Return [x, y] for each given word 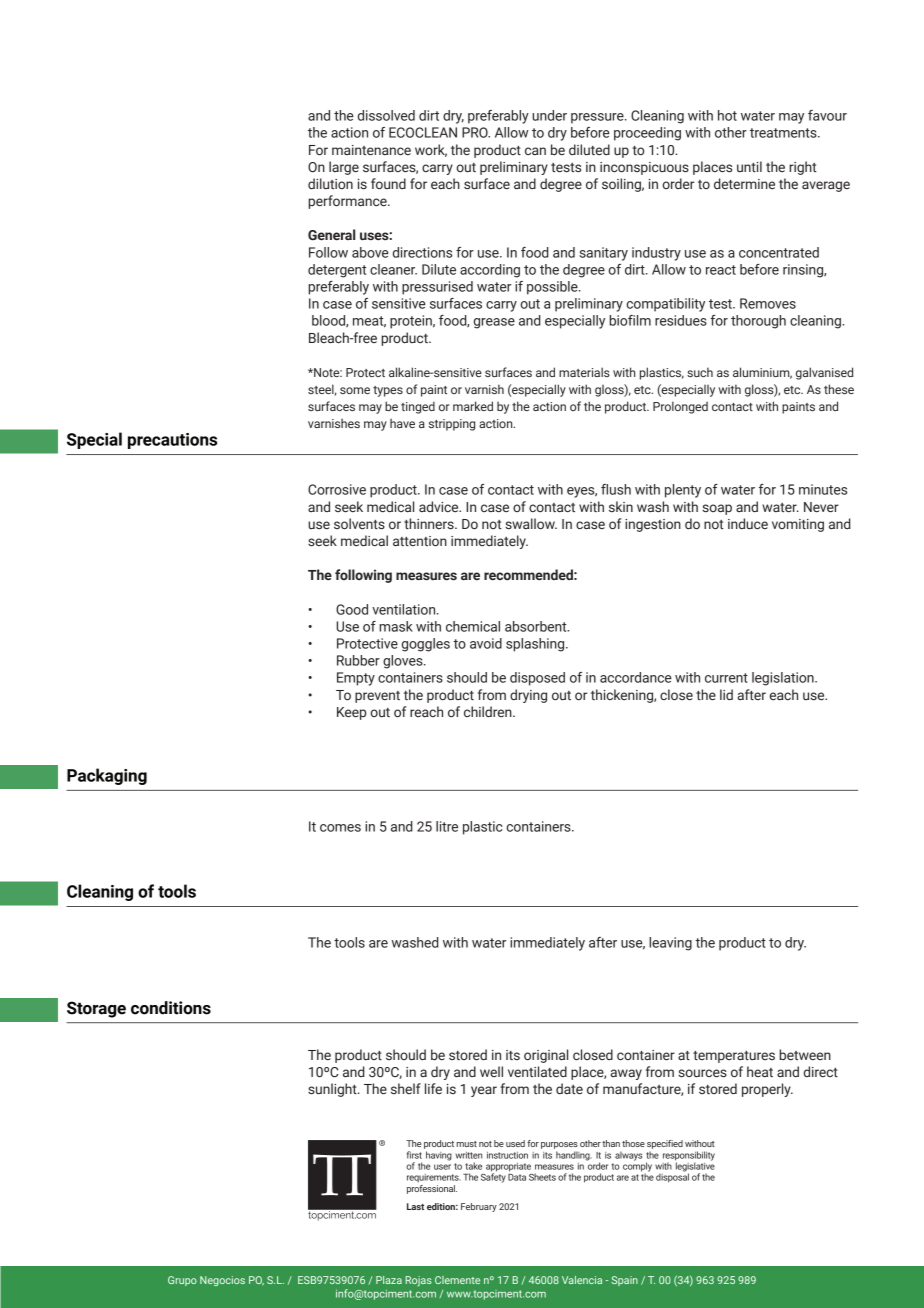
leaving [670, 944]
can [535, 151]
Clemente [457, 1280]
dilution [330, 183]
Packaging [107, 776]
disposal [672, 1177]
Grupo [182, 1281]
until [749, 166]
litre [447, 826]
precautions [172, 441]
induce [748, 523]
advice [440, 506]
